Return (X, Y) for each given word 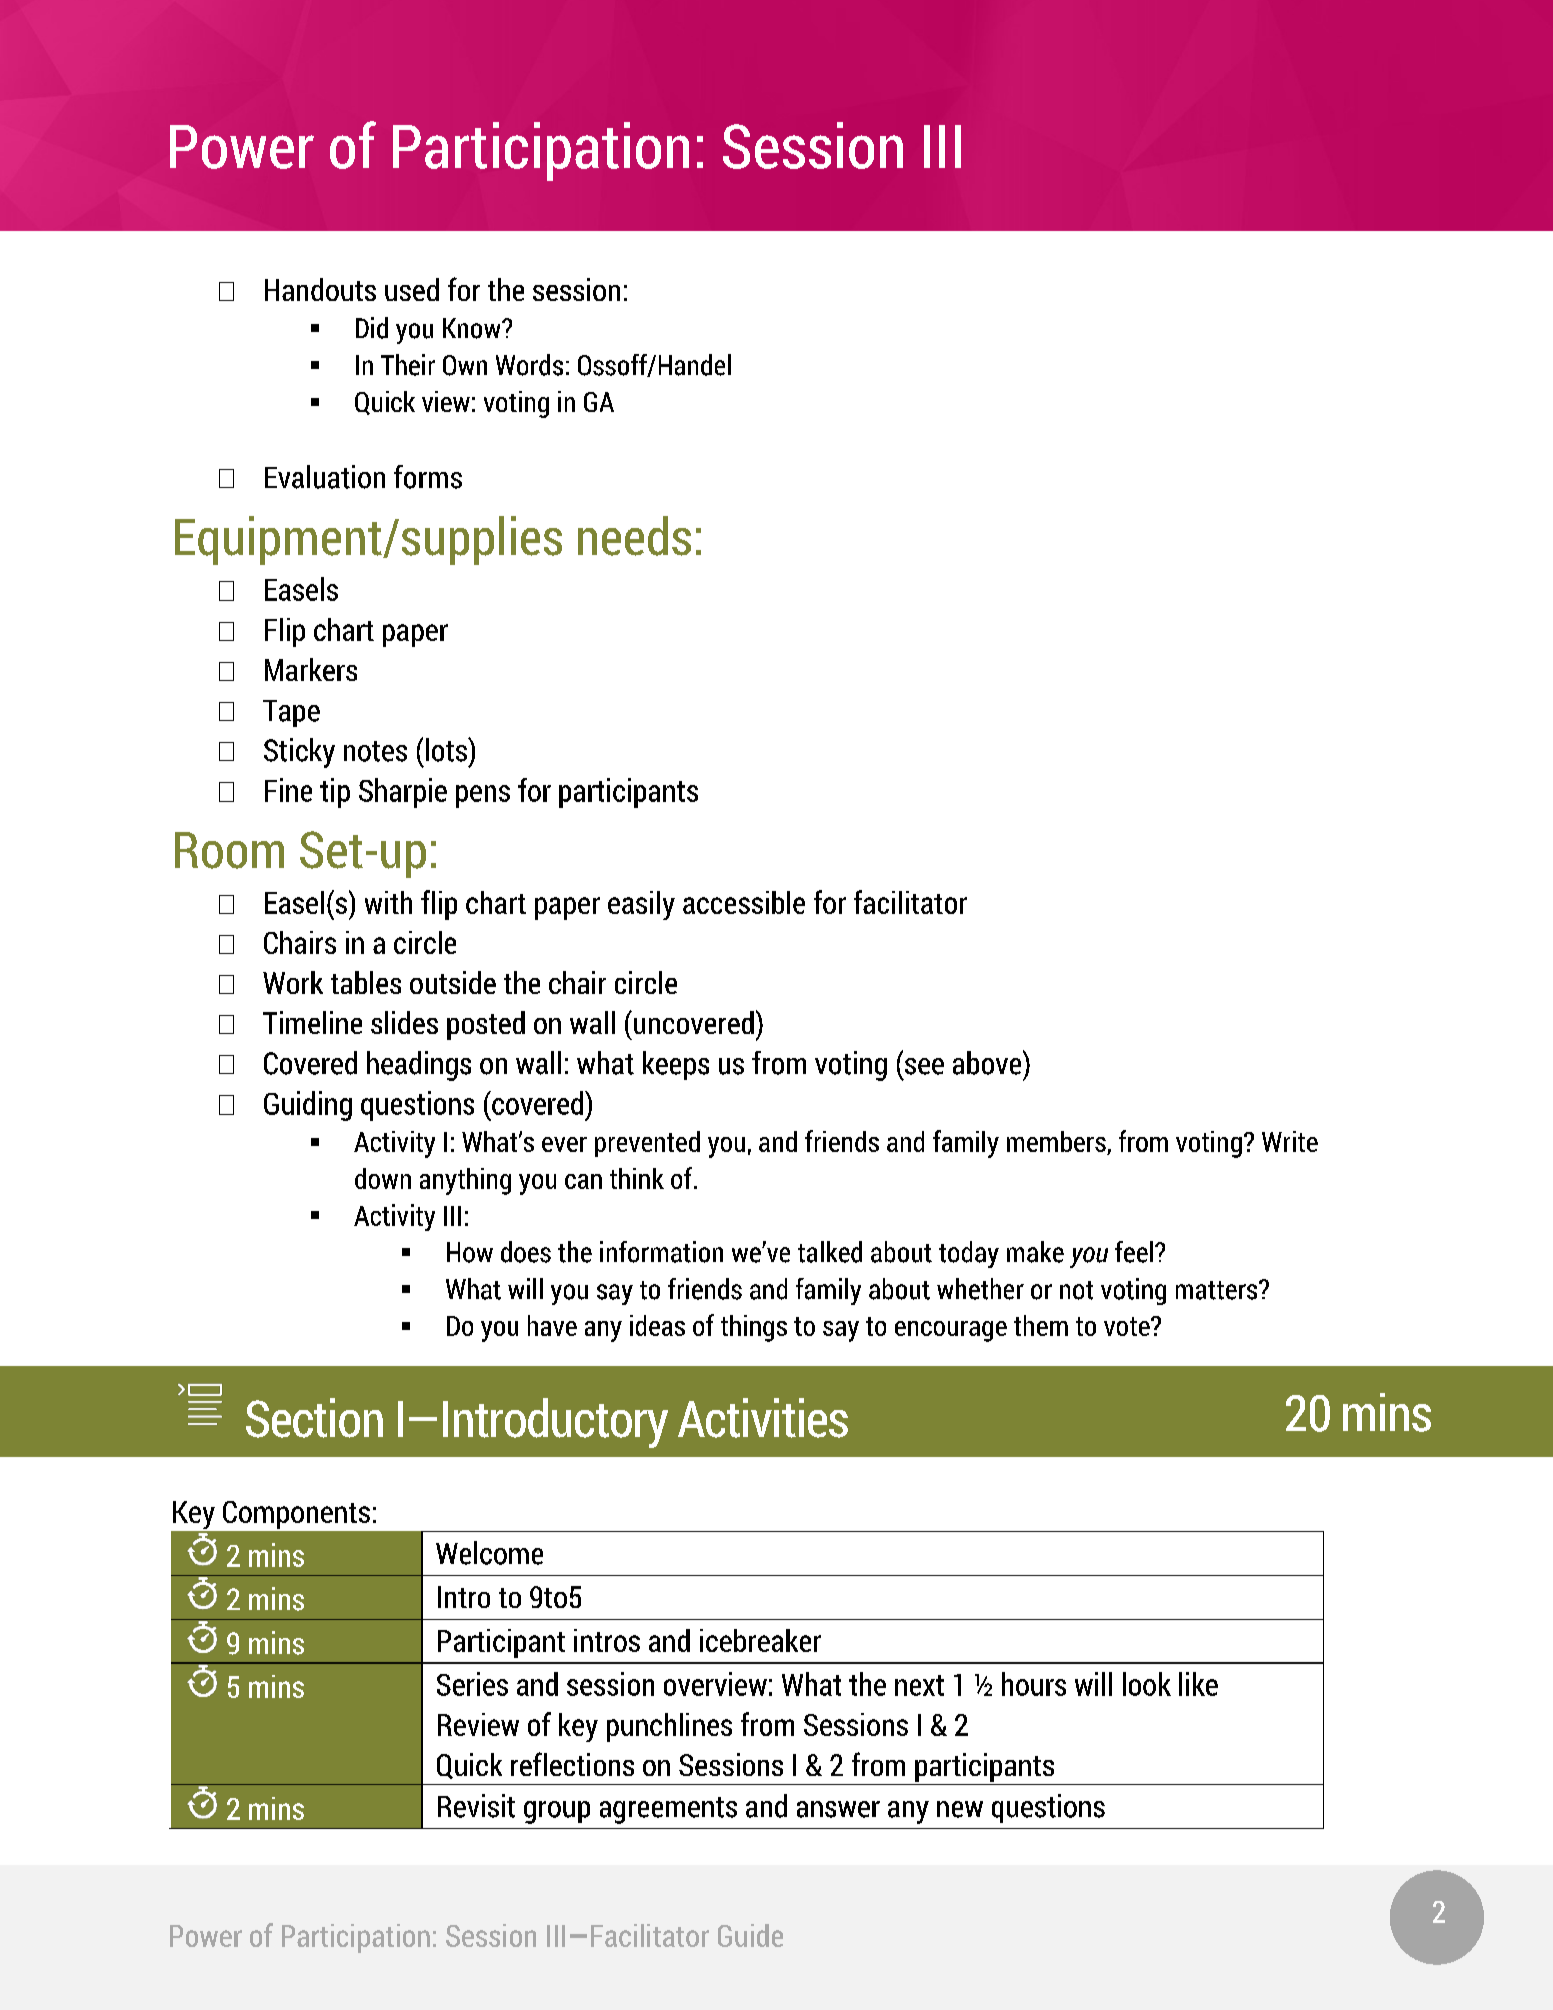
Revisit (476, 1806)
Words (529, 365)
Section (314, 1418)
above (988, 1062)
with (388, 902)
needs (634, 536)
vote (1128, 1326)
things (754, 1328)
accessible (744, 902)
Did (372, 328)
